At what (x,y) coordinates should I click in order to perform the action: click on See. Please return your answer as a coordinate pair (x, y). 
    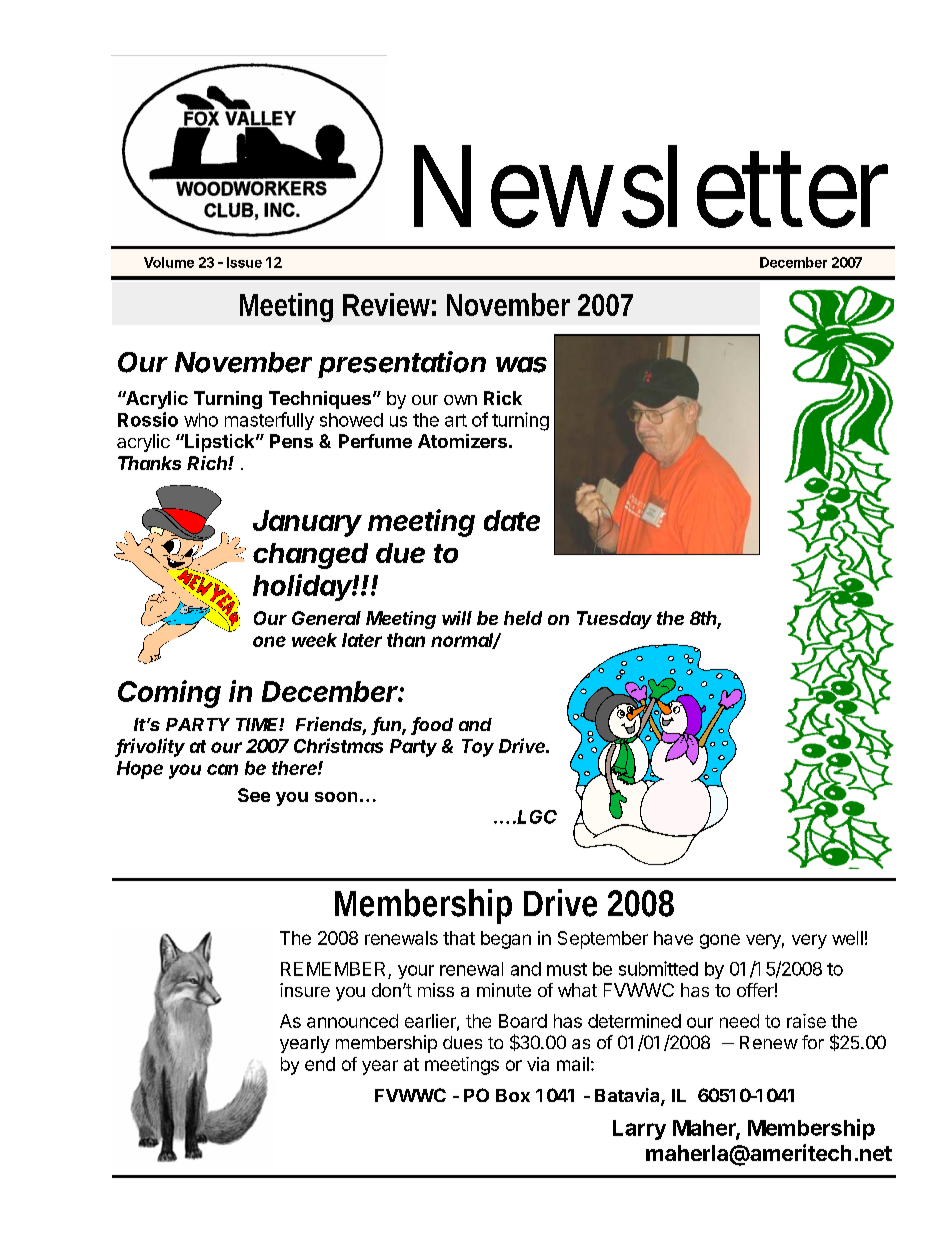
    Looking at the image, I should click on (254, 795).
